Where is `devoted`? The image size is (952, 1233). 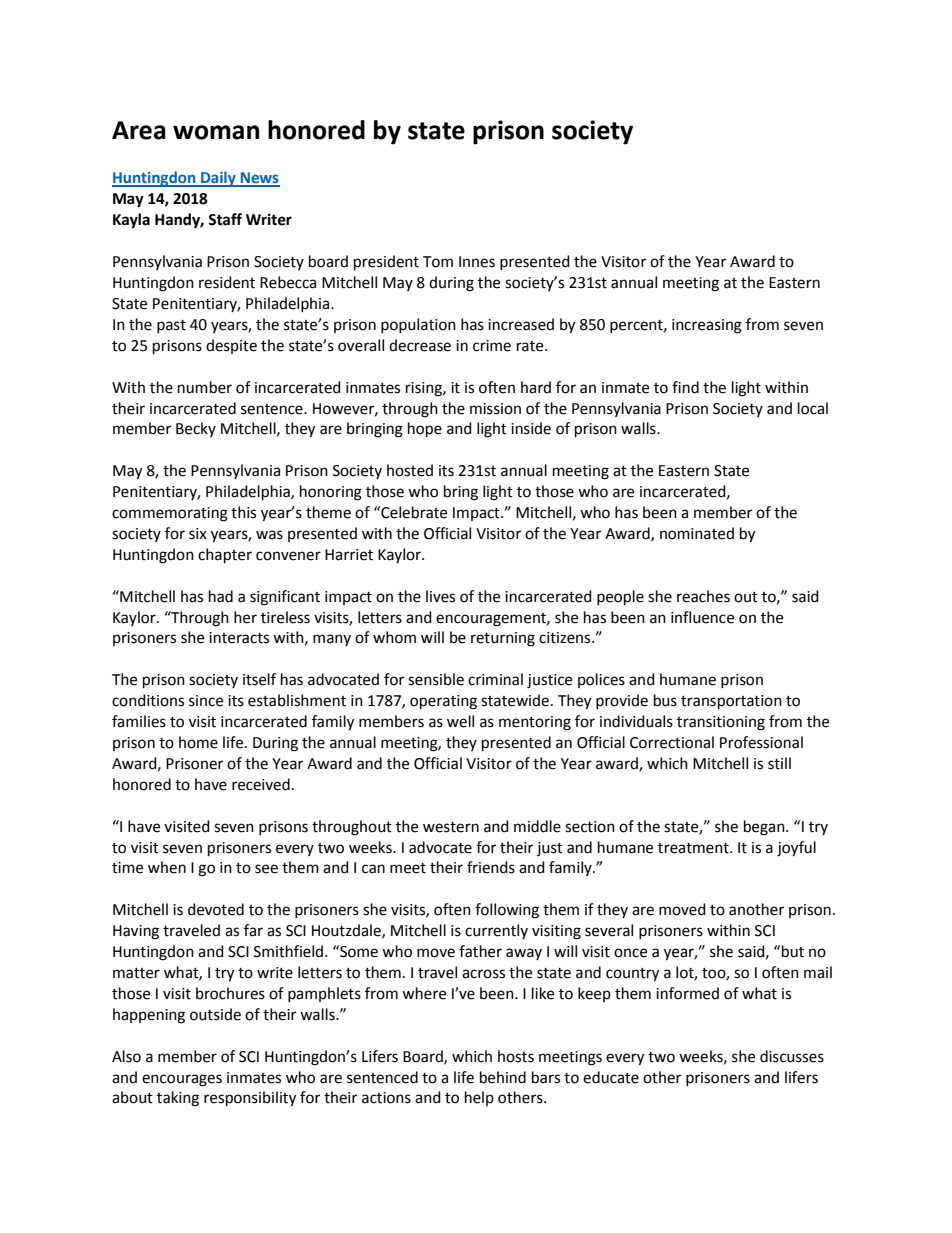
devoted is located at coordinates (216, 909).
